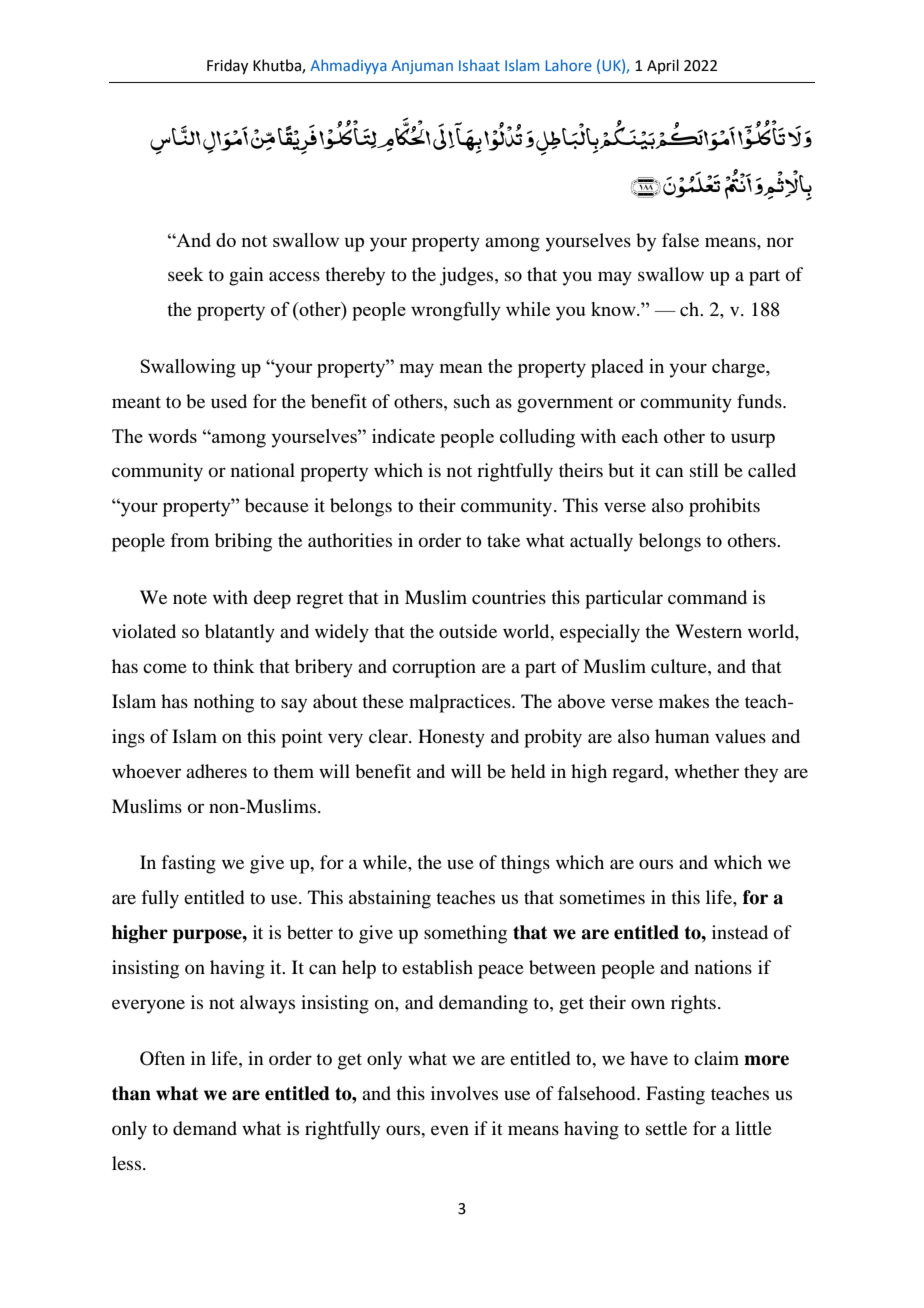 Image resolution: width=924 pixels, height=1308 pixels. Describe the element at coordinates (663, 66) in the page. I see `April` at that location.
